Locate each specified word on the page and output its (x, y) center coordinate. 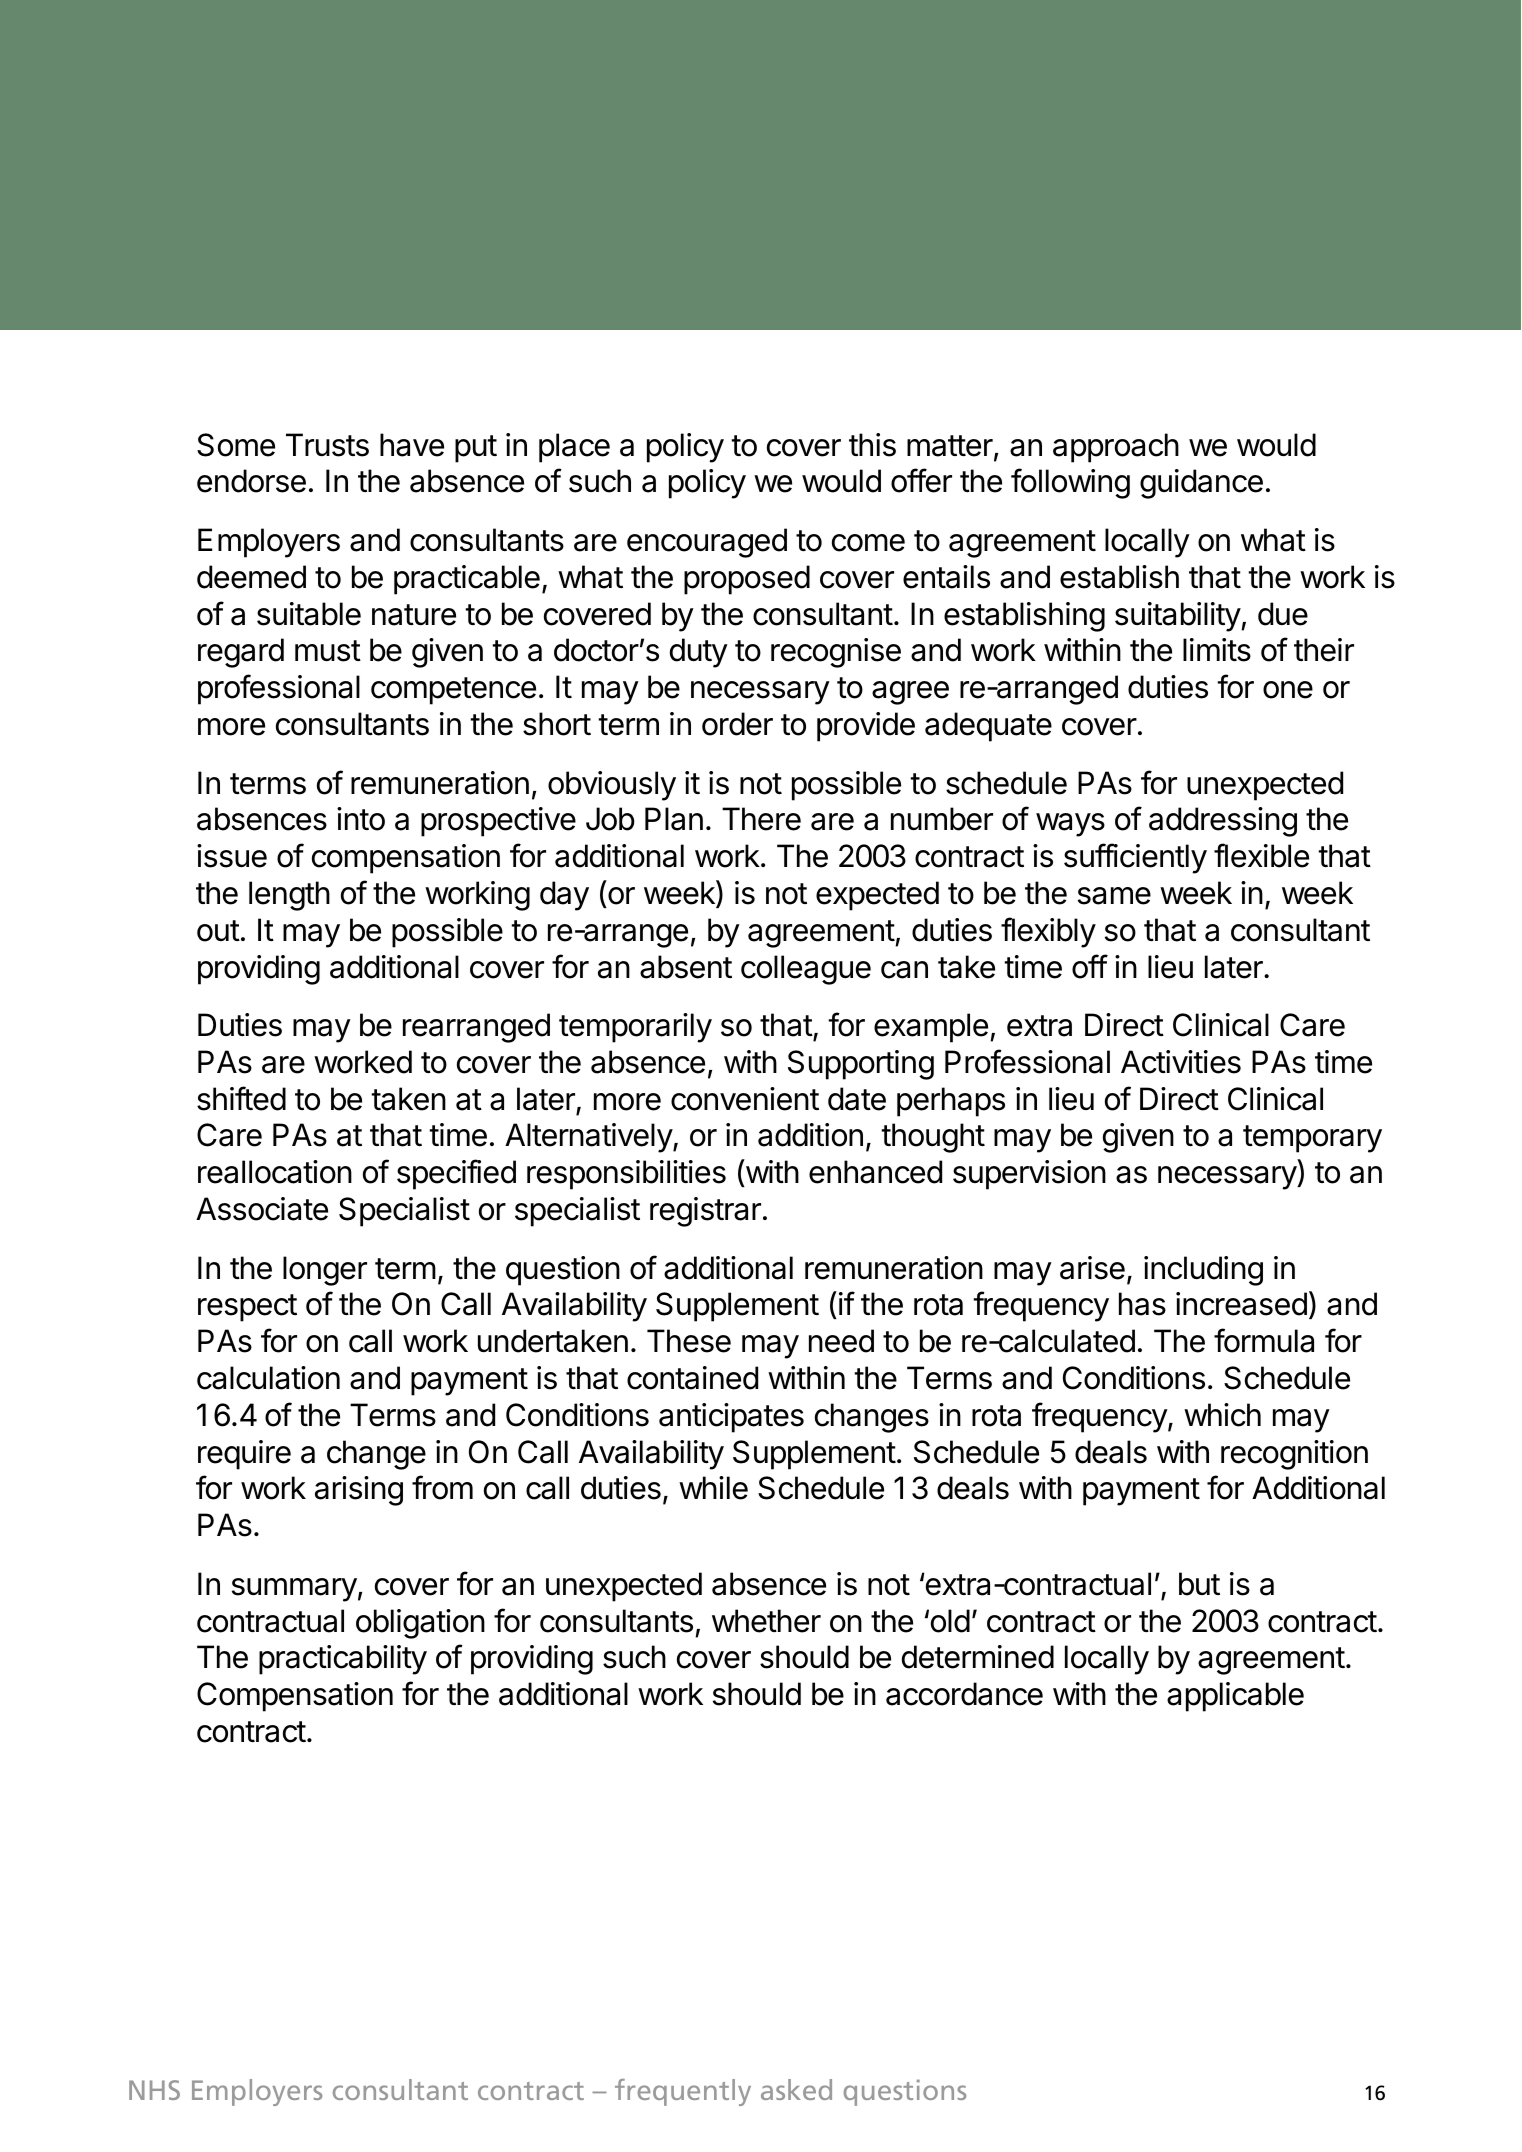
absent (686, 967)
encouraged (707, 543)
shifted (241, 1098)
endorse (251, 481)
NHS (154, 2090)
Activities (1181, 1062)
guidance (1201, 484)
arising (359, 1491)
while (713, 1488)
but (1199, 1584)
